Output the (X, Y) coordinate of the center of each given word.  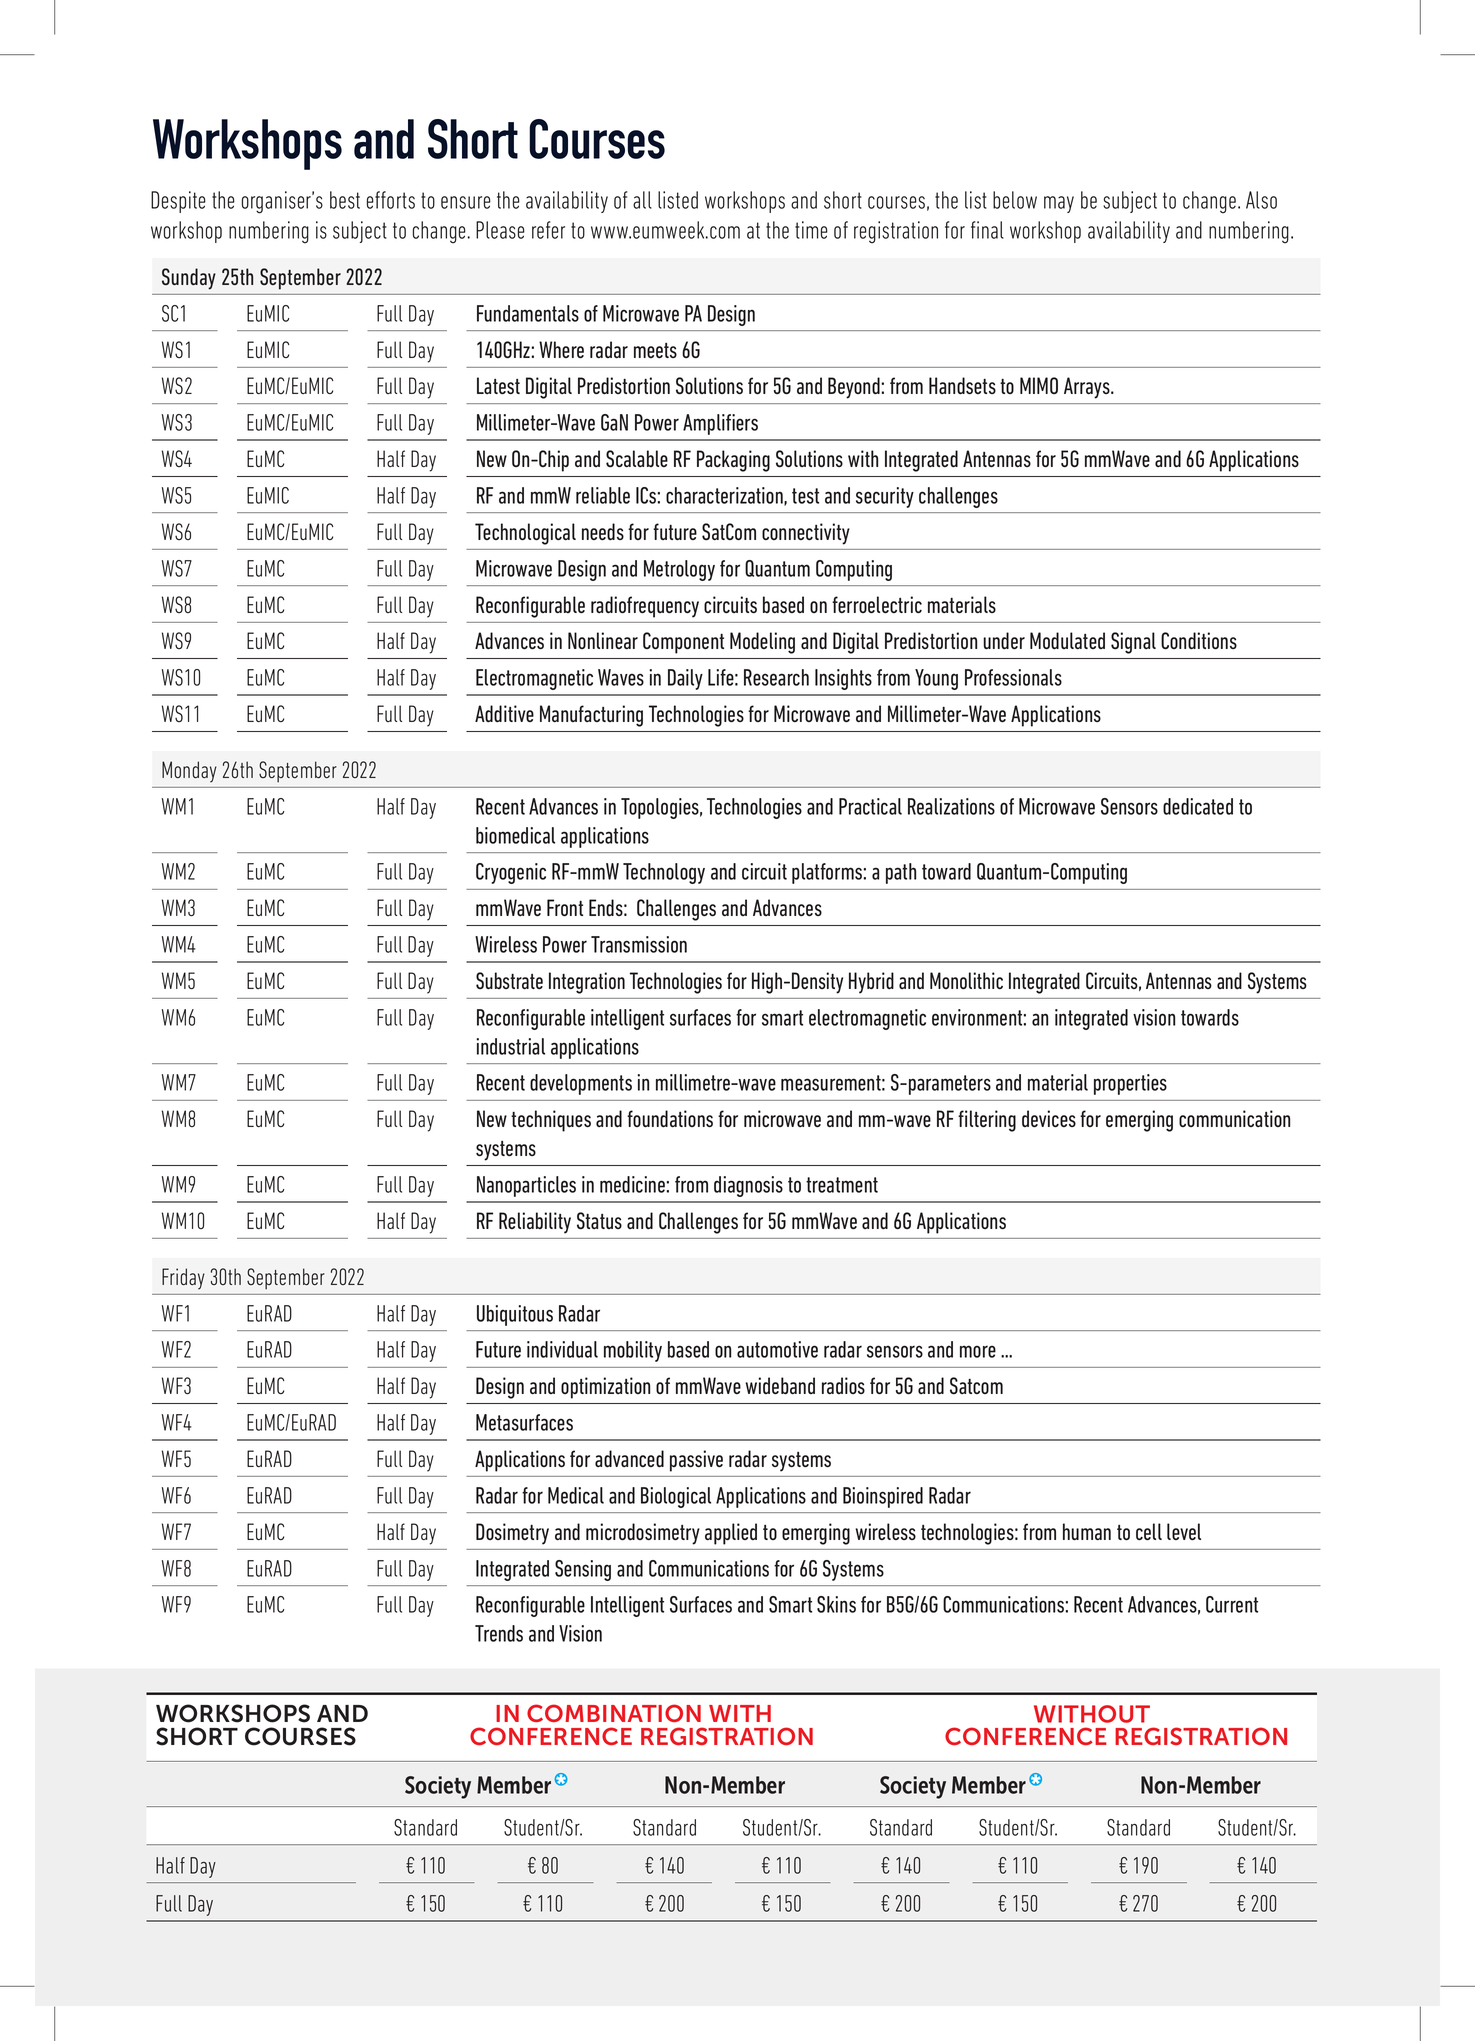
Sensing (583, 1570)
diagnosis (748, 1186)
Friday (183, 1279)
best (345, 200)
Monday (189, 772)
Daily (685, 679)
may (1059, 204)
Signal (1133, 643)
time (811, 230)
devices (1049, 1118)
